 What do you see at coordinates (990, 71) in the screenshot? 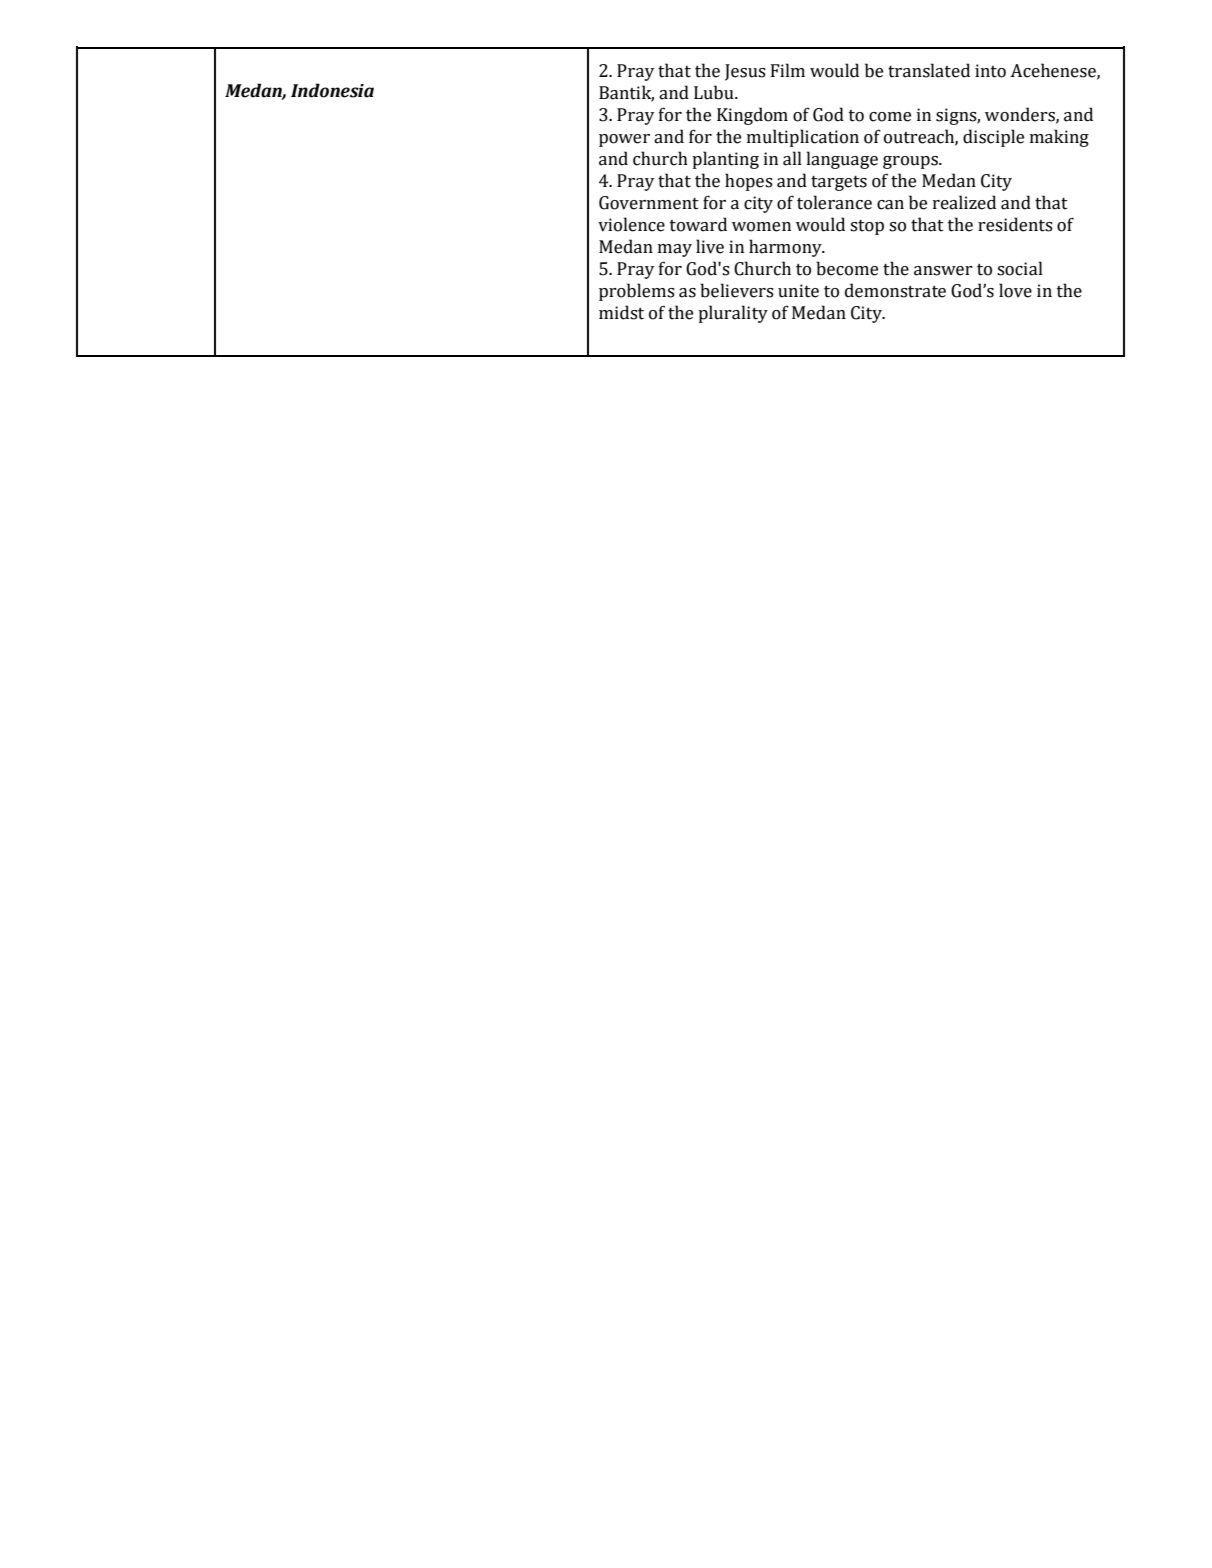
I see `into` at bounding box center [990, 71].
